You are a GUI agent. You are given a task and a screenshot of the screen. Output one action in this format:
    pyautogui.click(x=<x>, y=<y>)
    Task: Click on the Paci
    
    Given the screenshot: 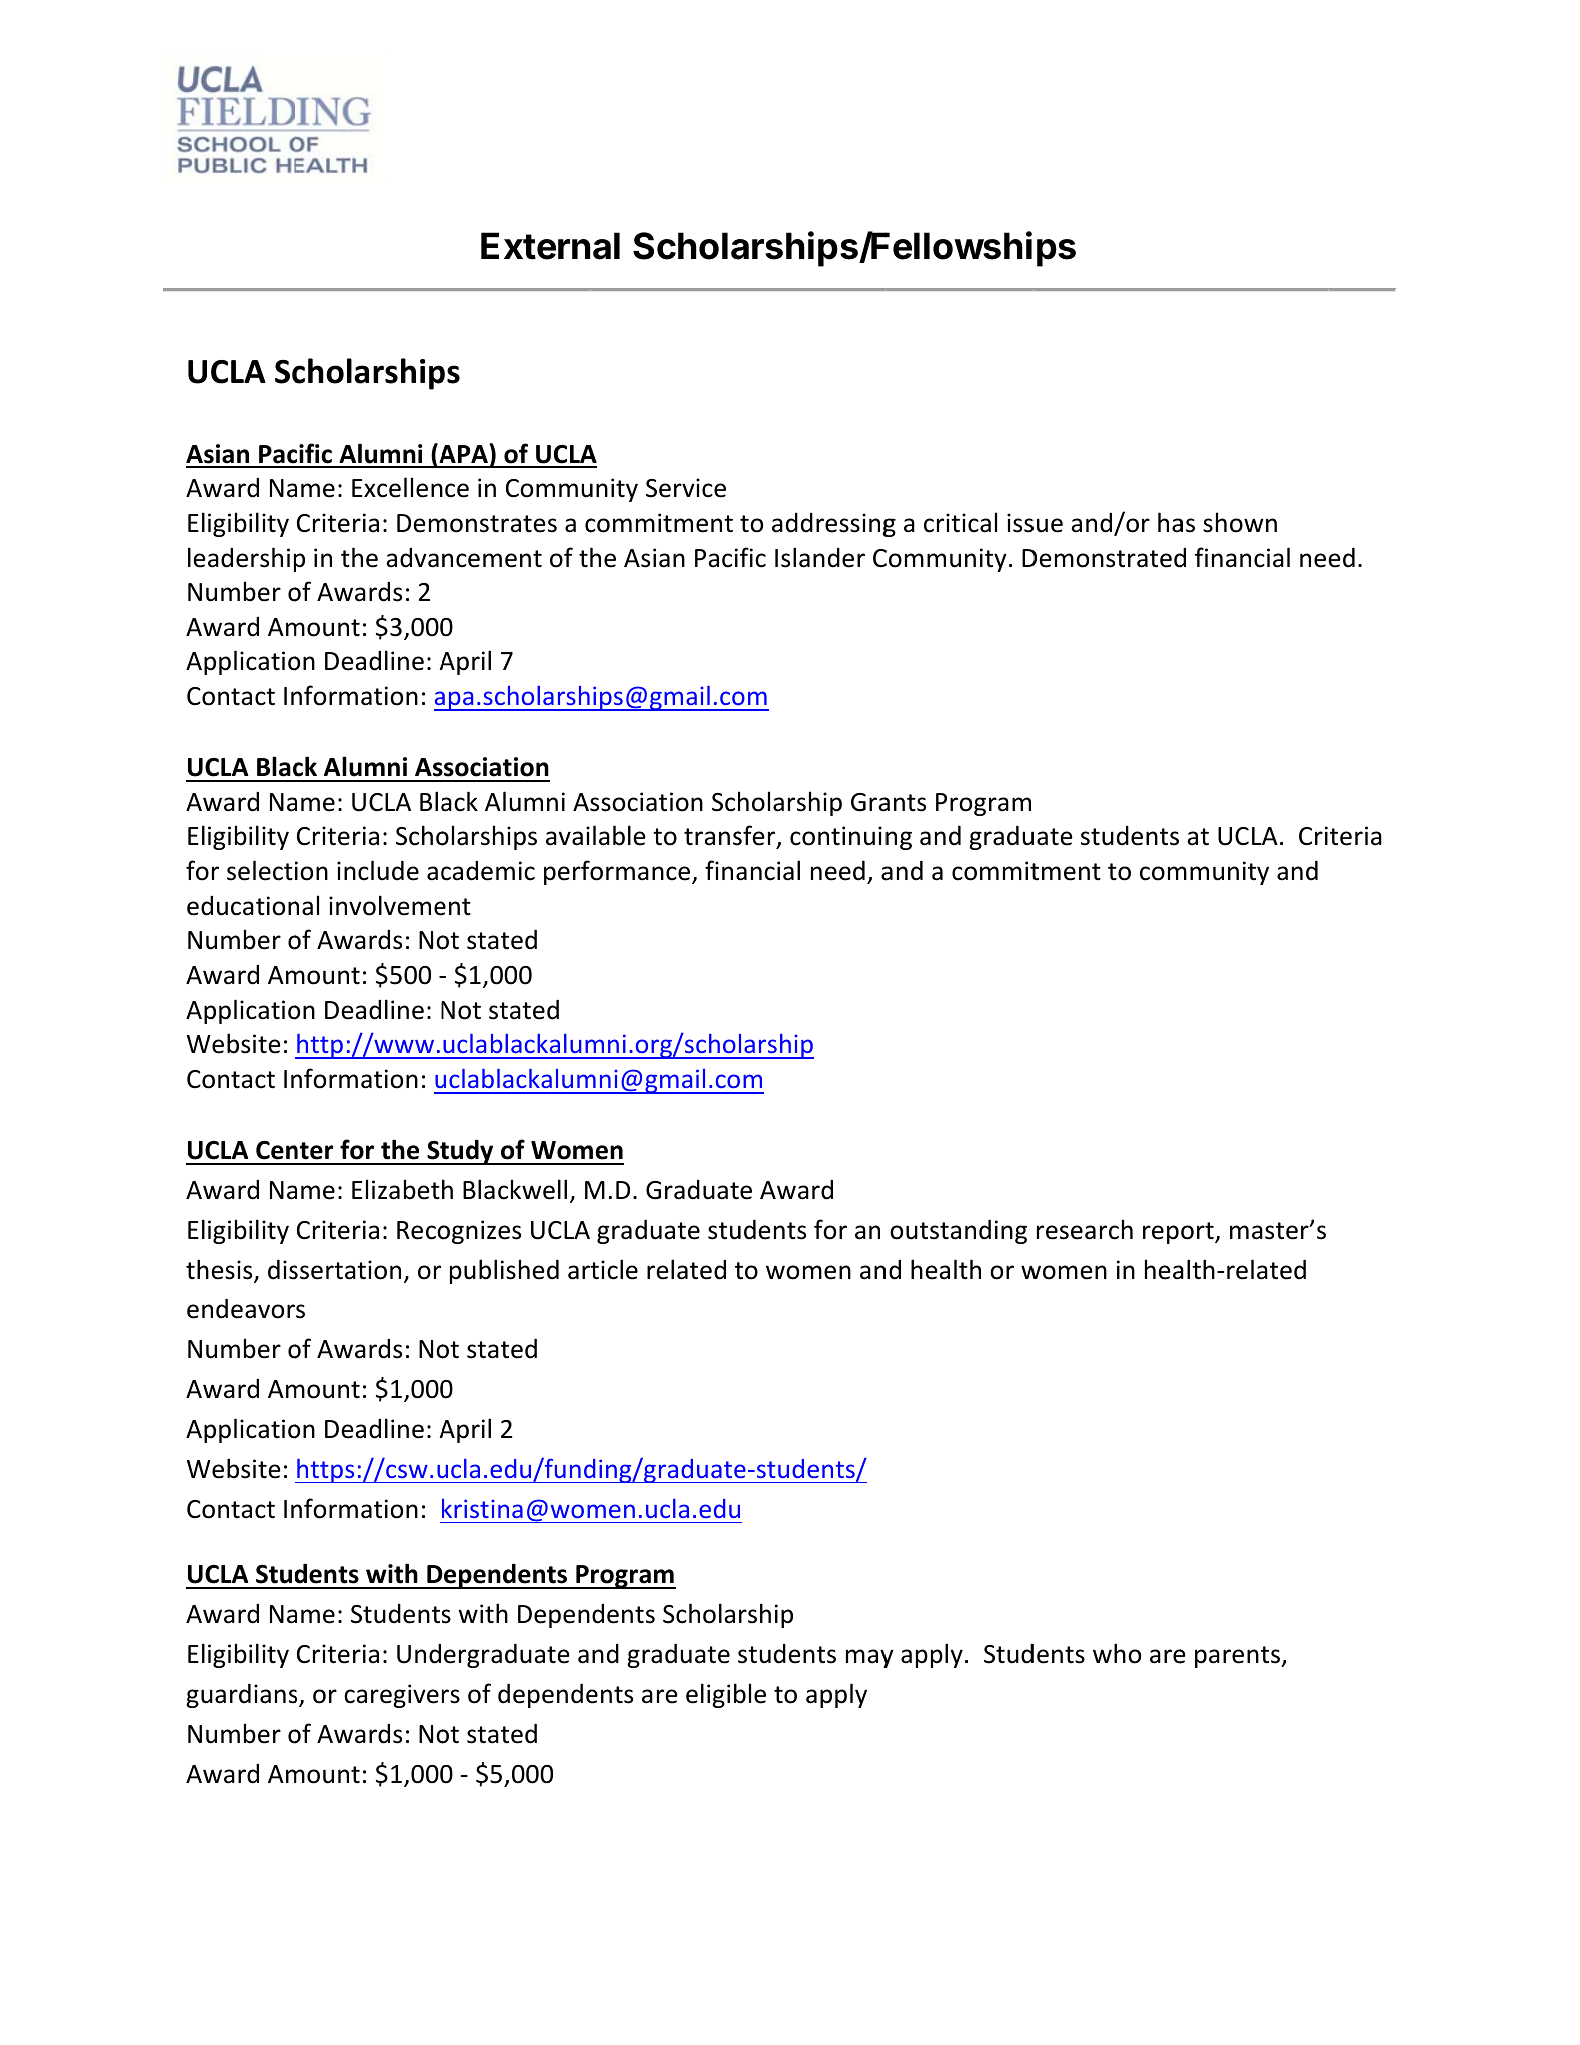 What is the action you would take?
    pyautogui.click(x=716, y=558)
